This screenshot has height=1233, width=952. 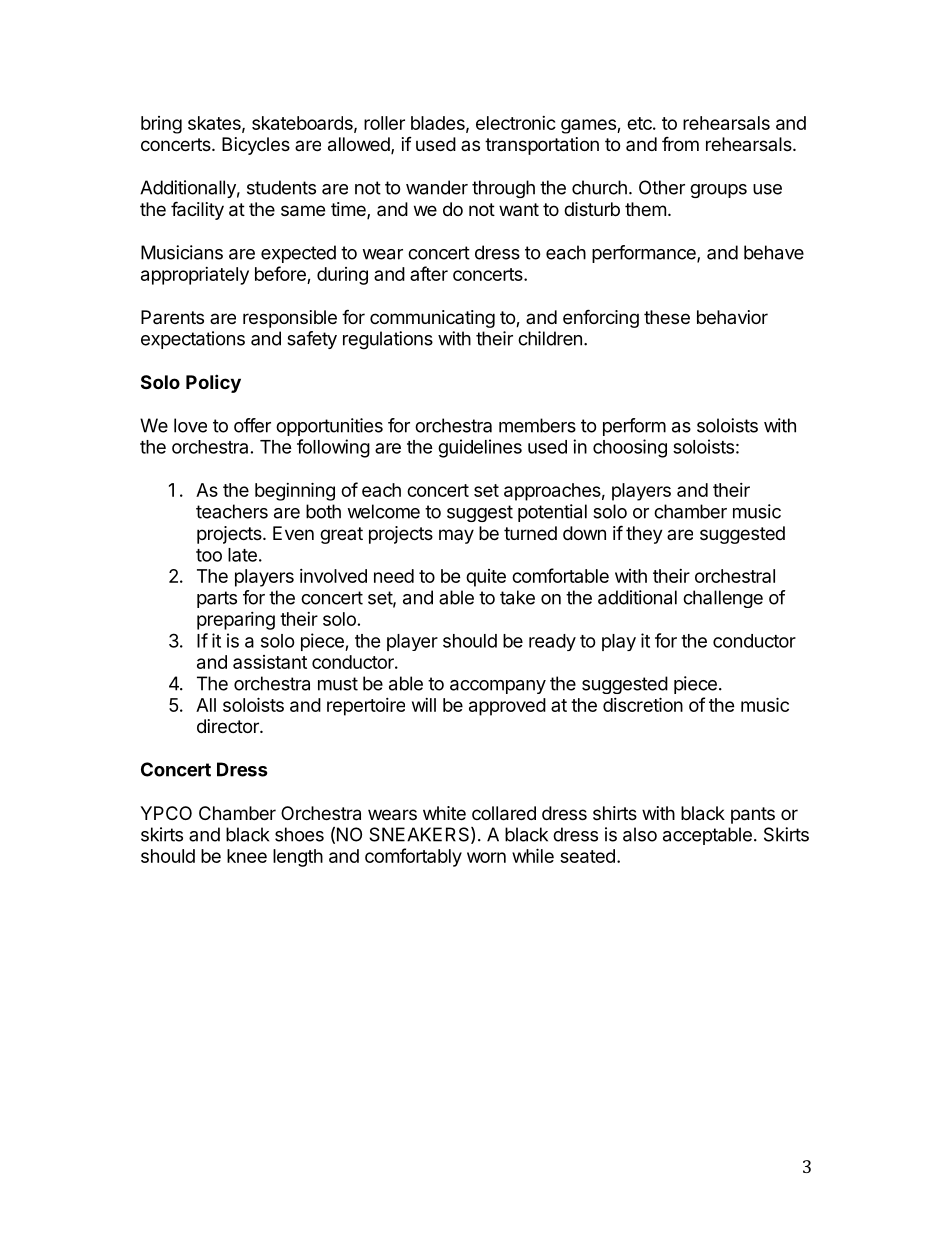 What do you see at coordinates (723, 599) in the screenshot?
I see `challenge` at bounding box center [723, 599].
